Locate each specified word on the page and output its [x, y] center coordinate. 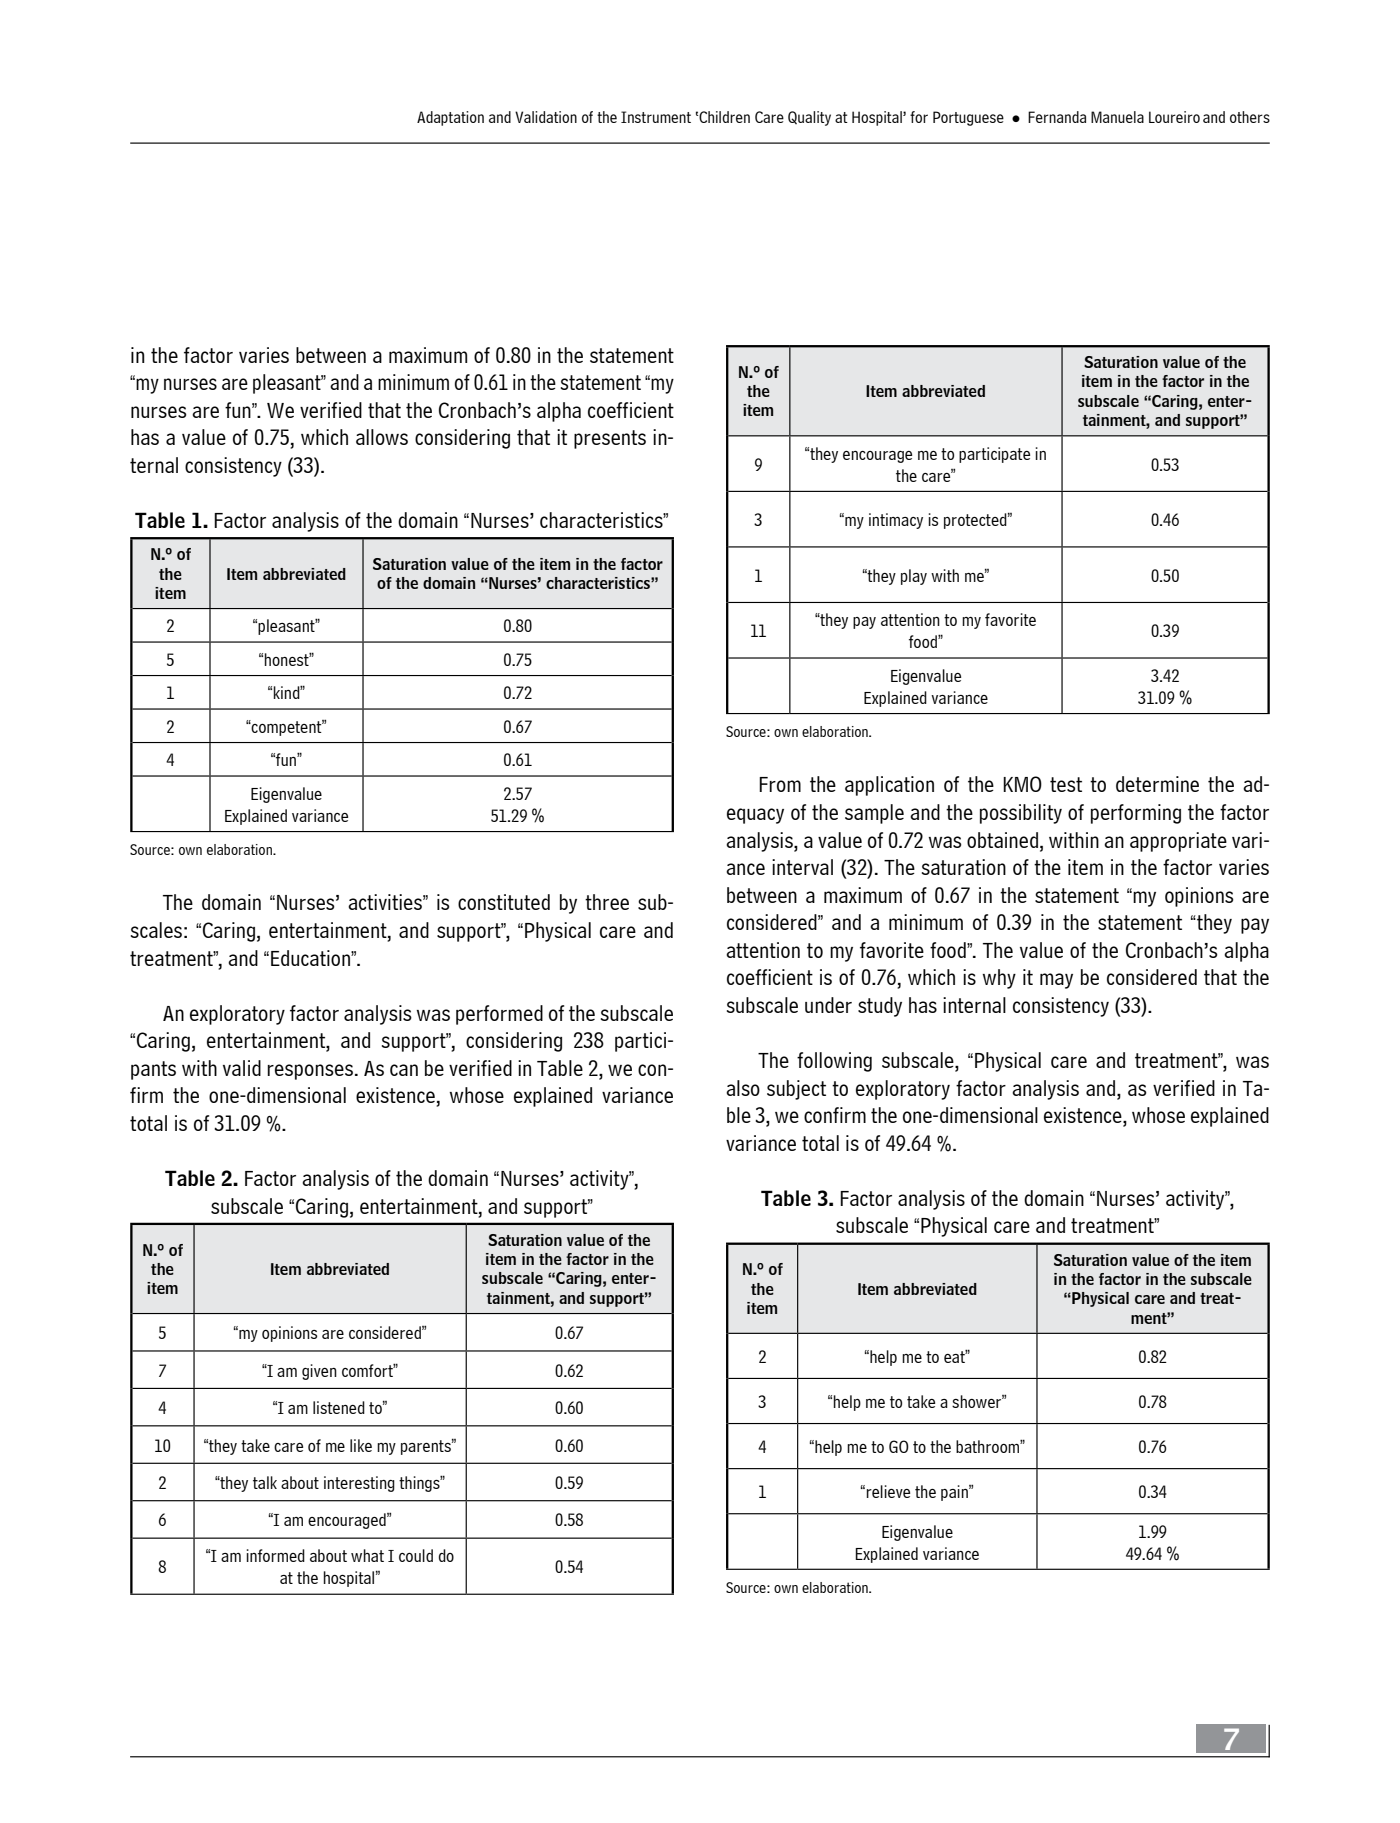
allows [382, 437]
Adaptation [450, 118]
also [743, 1088]
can [404, 1070]
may [1056, 981]
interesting [359, 1484]
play [914, 577]
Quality [809, 118]
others [1250, 117]
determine [1157, 784]
